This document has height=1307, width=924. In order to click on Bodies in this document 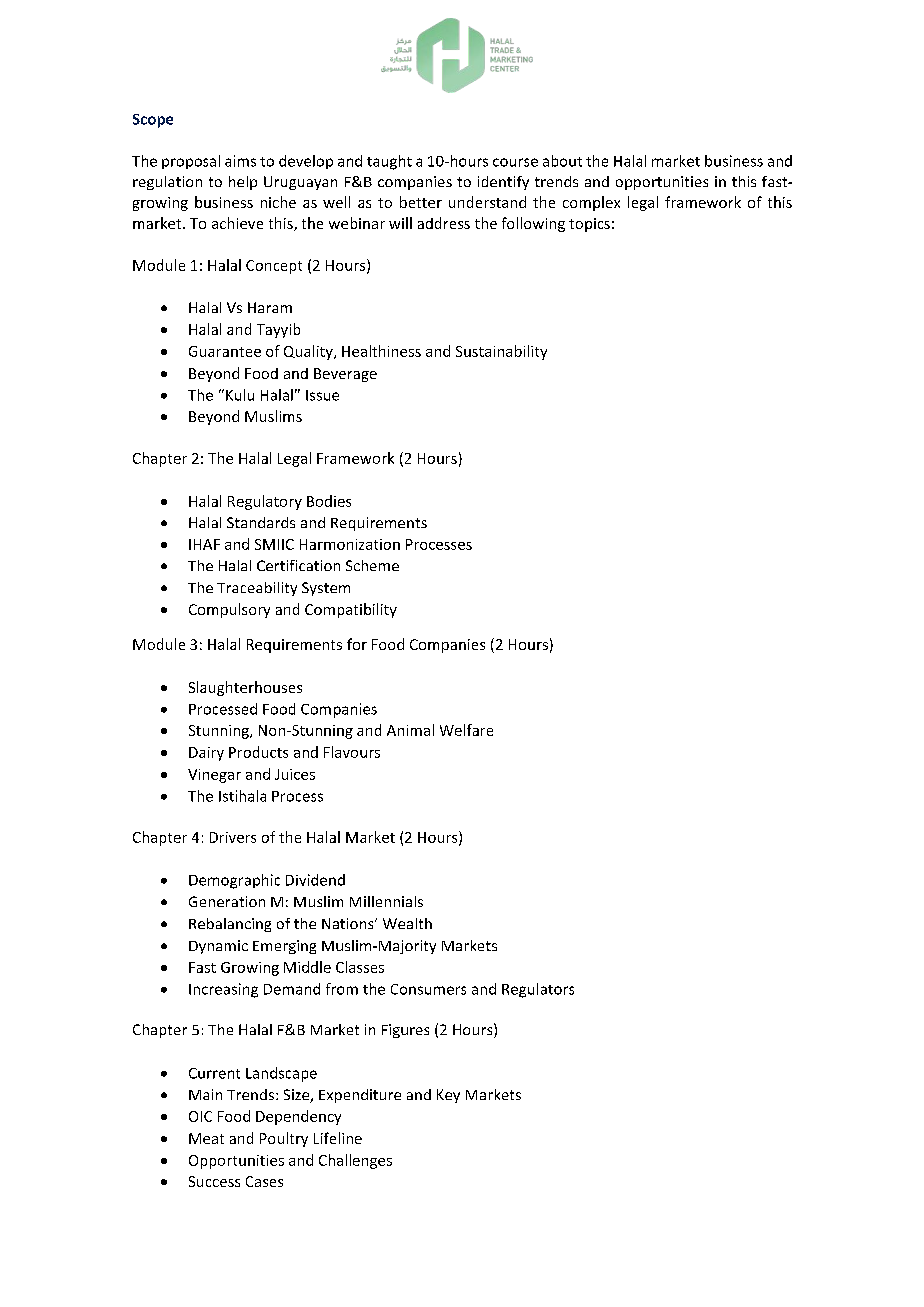, I will do `click(329, 501)`.
